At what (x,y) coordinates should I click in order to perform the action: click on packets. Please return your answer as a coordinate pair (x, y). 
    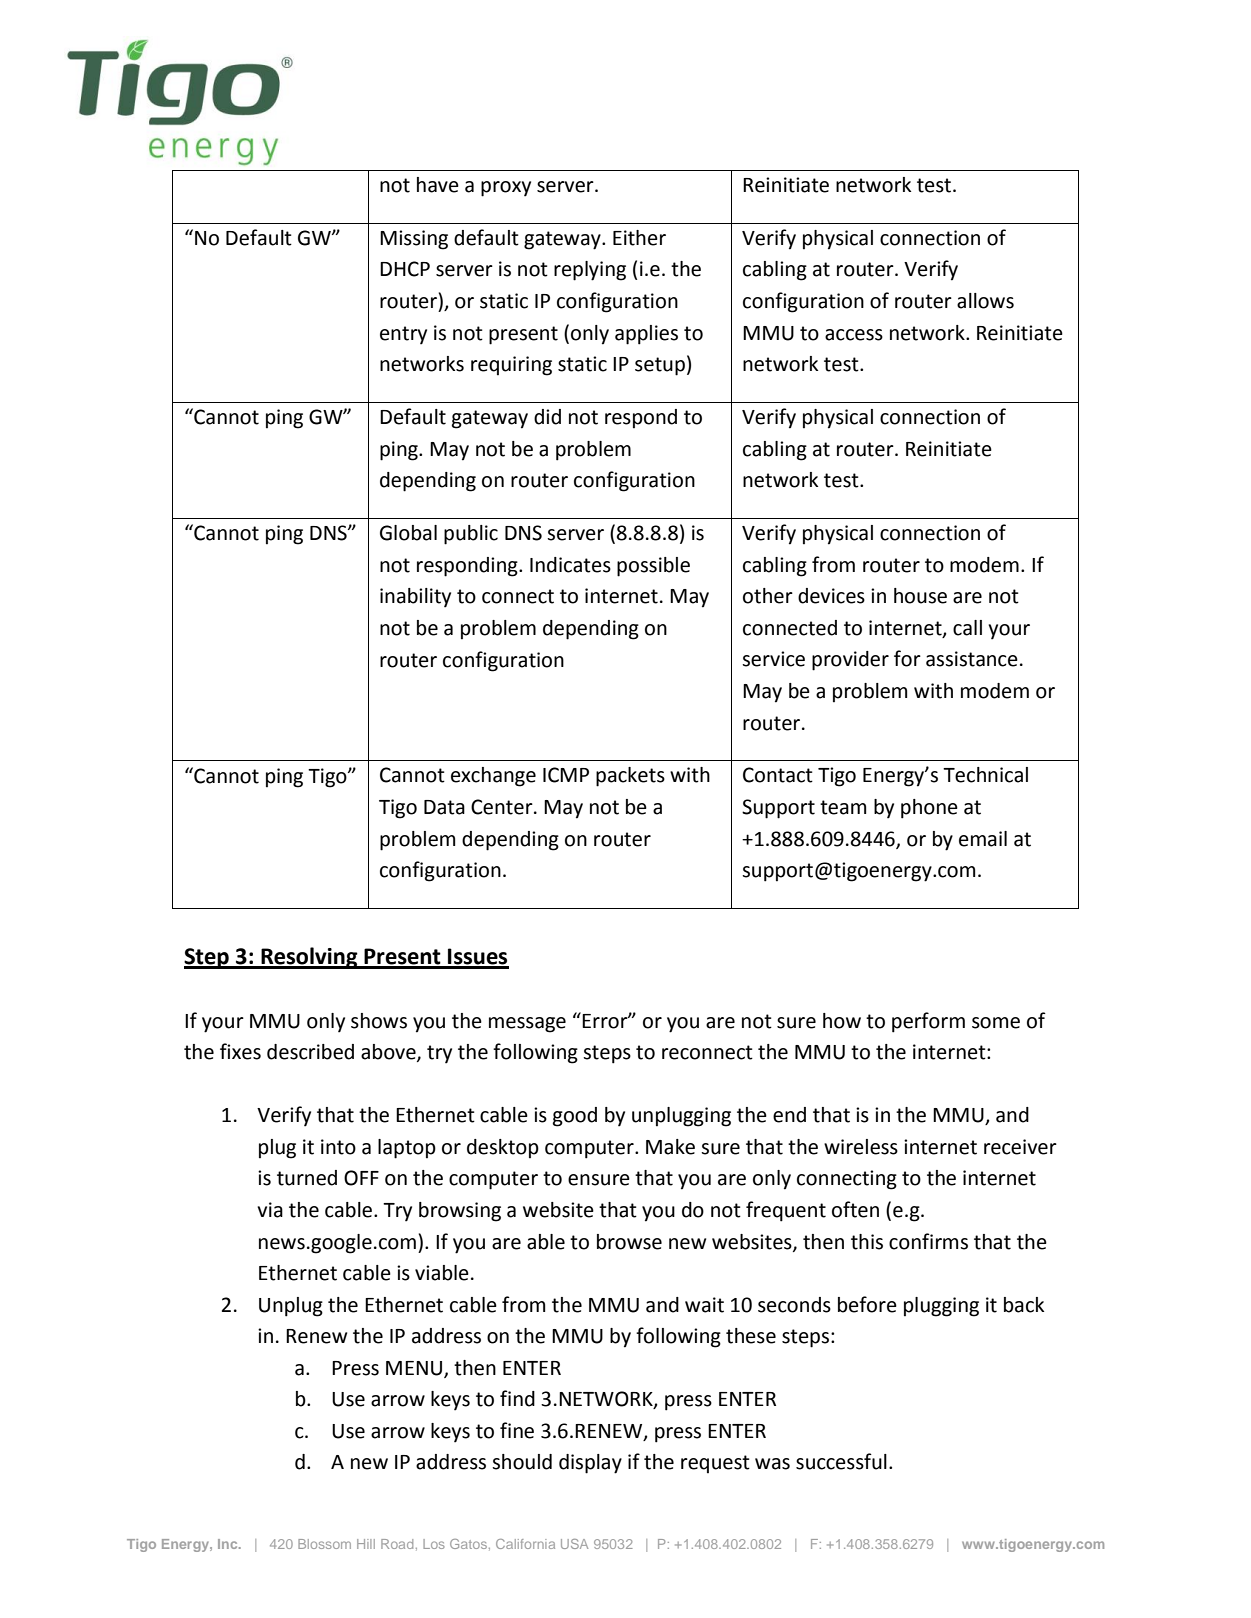
    Looking at the image, I should click on (630, 777).
